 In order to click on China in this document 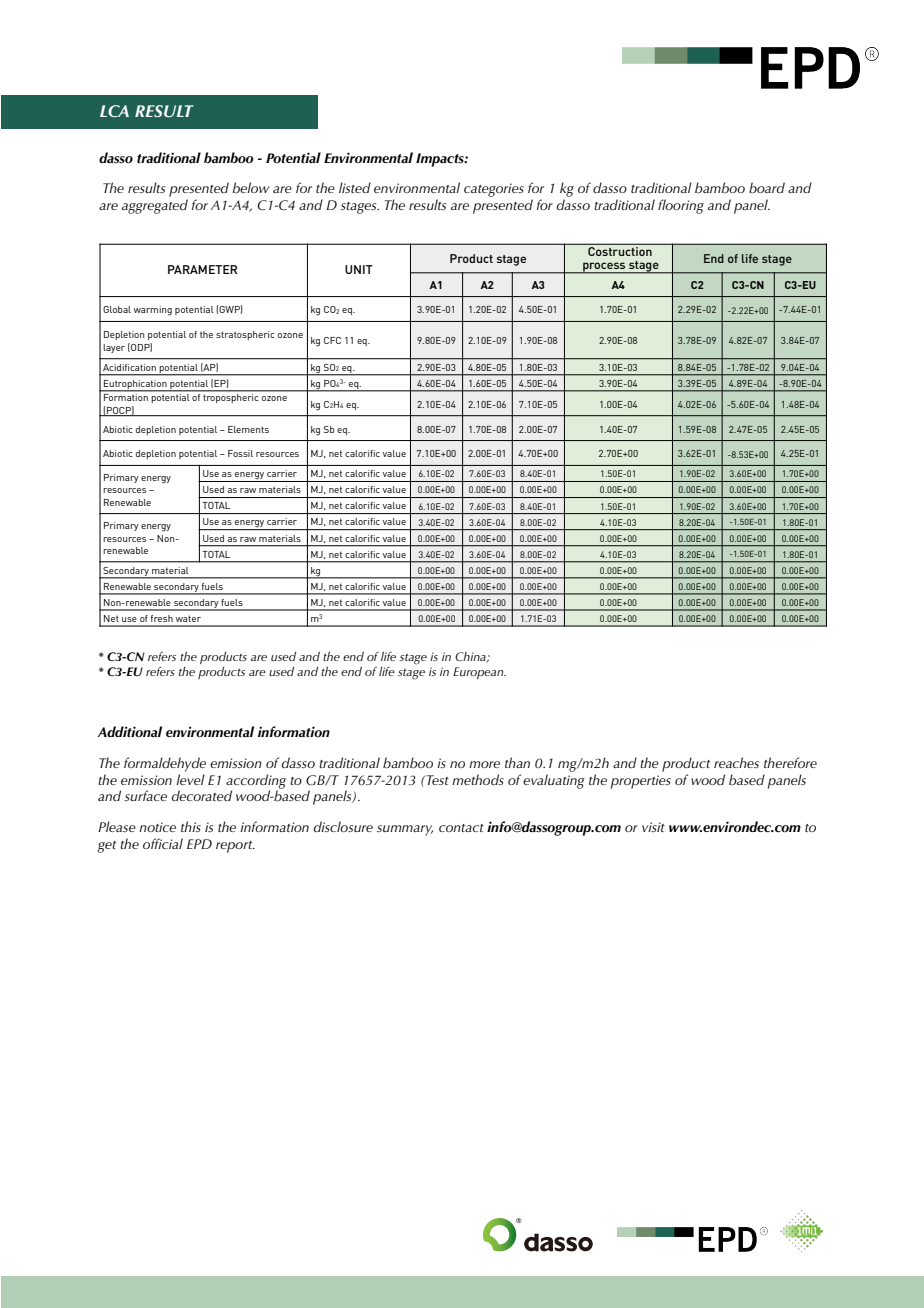, I will do `click(471, 657)`.
